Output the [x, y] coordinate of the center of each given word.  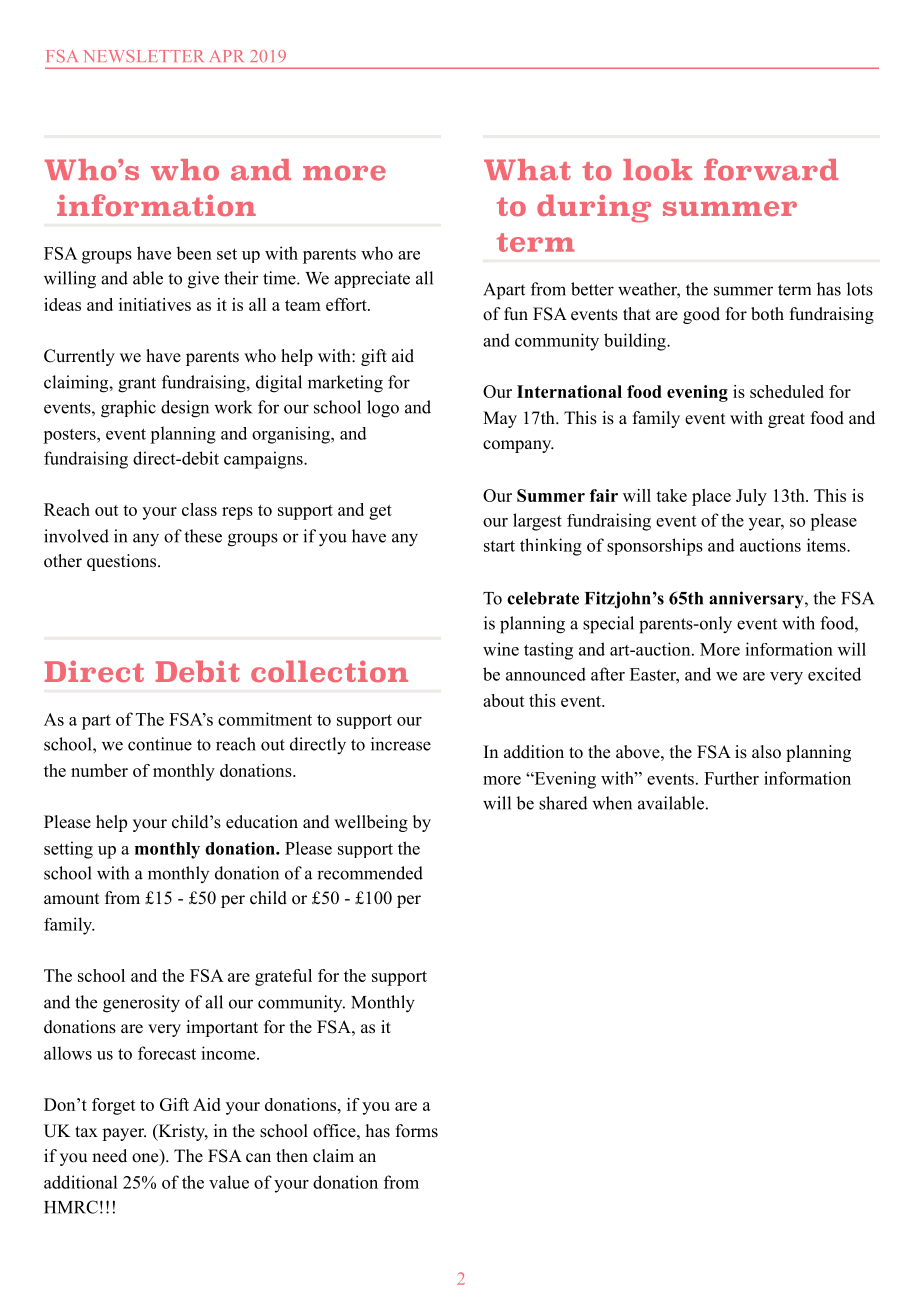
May [500, 419]
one [146, 1159]
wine [501, 649]
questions [123, 562]
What [527, 170]
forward [771, 169]
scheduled [787, 391]
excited [834, 674]
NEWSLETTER [144, 56]
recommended [370, 873]
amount [71, 899]
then [292, 1156]
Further [731, 778]
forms [417, 1131]
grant [137, 385]
